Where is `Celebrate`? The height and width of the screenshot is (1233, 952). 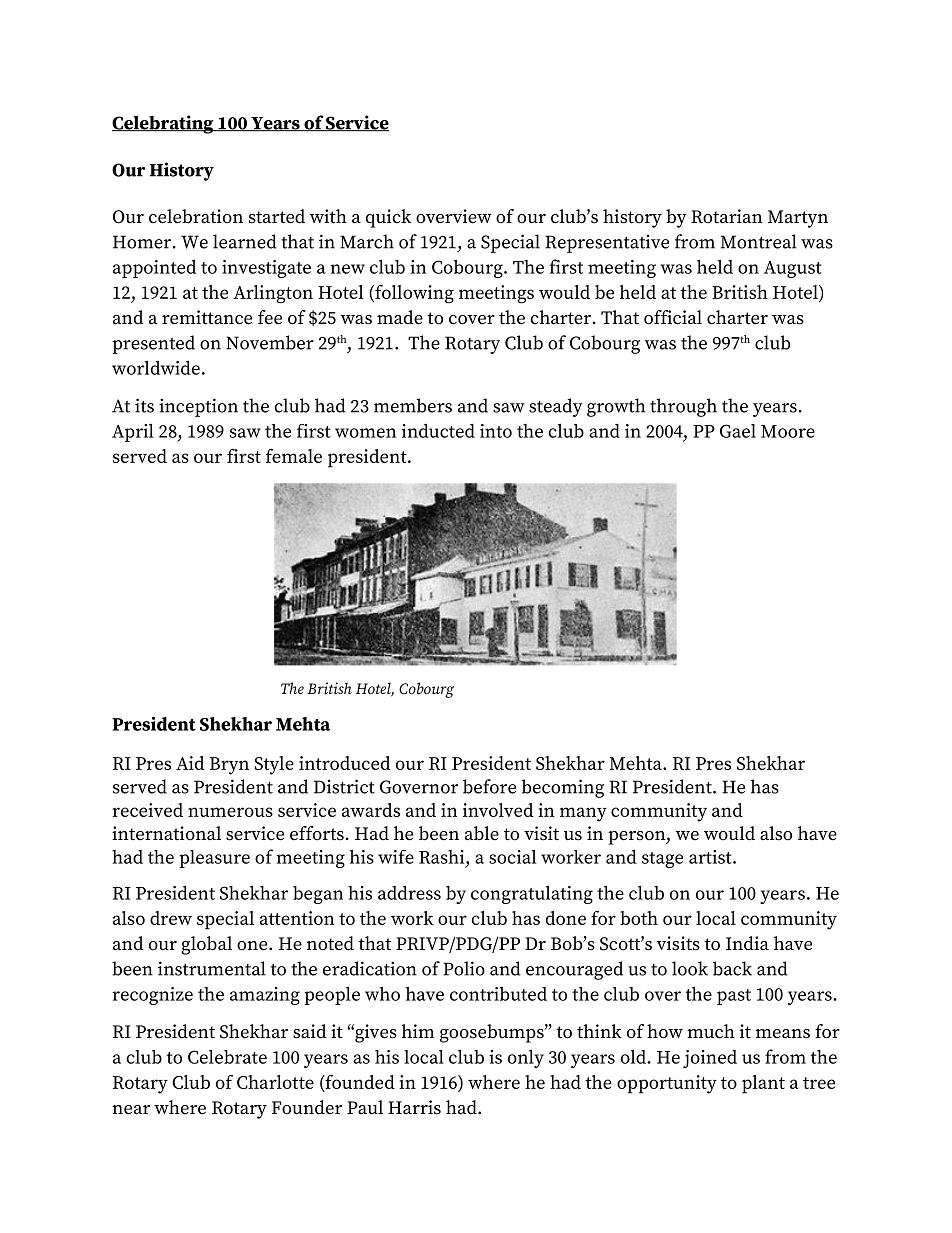
Celebrate is located at coordinates (227, 1057).
